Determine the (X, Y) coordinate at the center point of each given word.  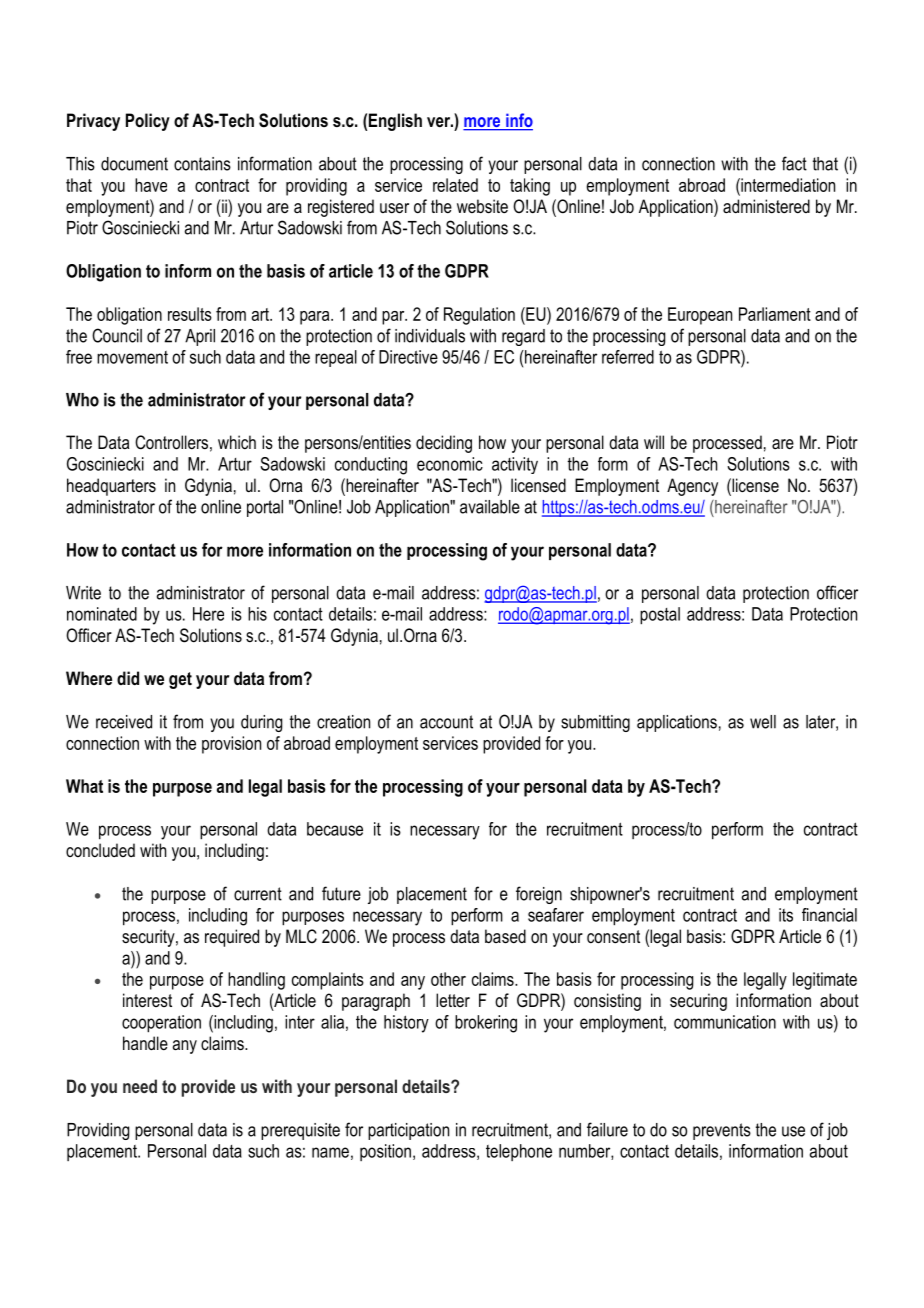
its (786, 915)
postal (660, 616)
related (455, 185)
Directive (408, 357)
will (654, 442)
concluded (100, 850)
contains (202, 164)
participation (408, 1131)
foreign (539, 895)
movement (132, 357)
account (446, 722)
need (140, 1086)
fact (794, 163)
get (180, 680)
